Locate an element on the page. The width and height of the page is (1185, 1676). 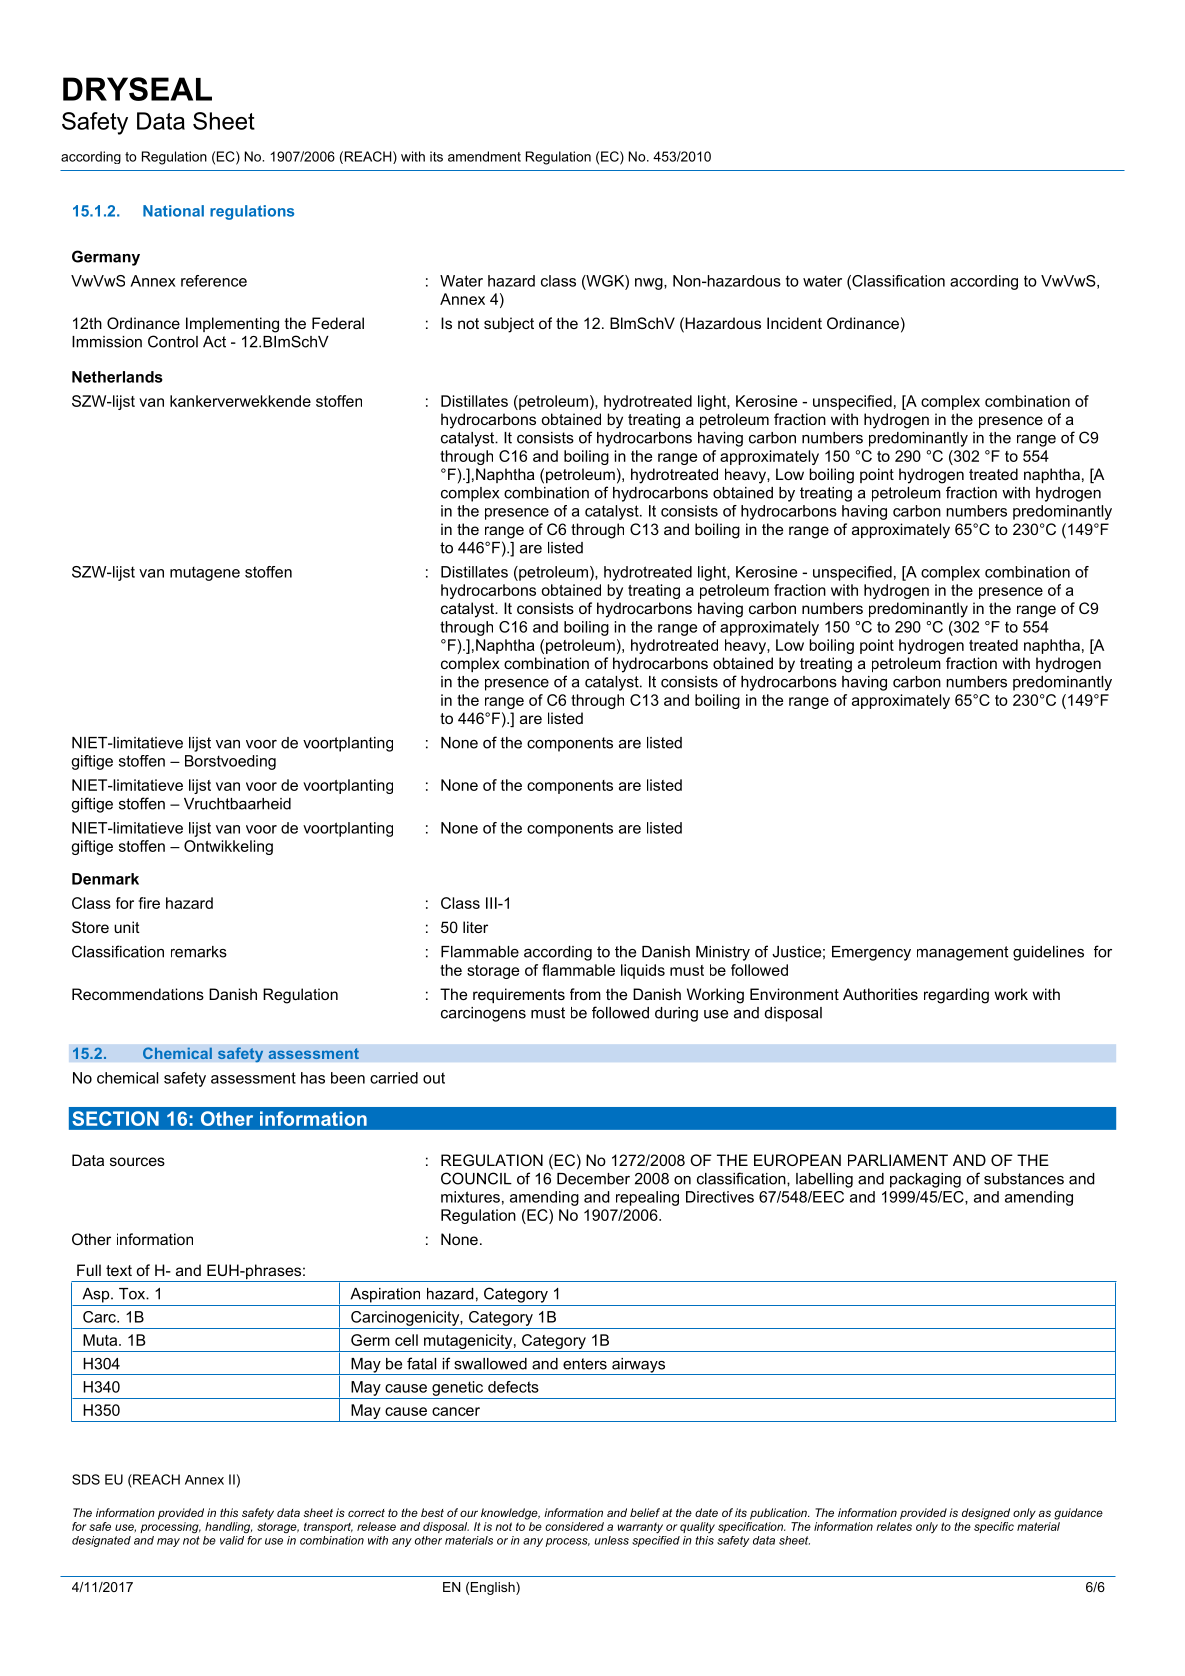
Incident is located at coordinates (794, 323).
